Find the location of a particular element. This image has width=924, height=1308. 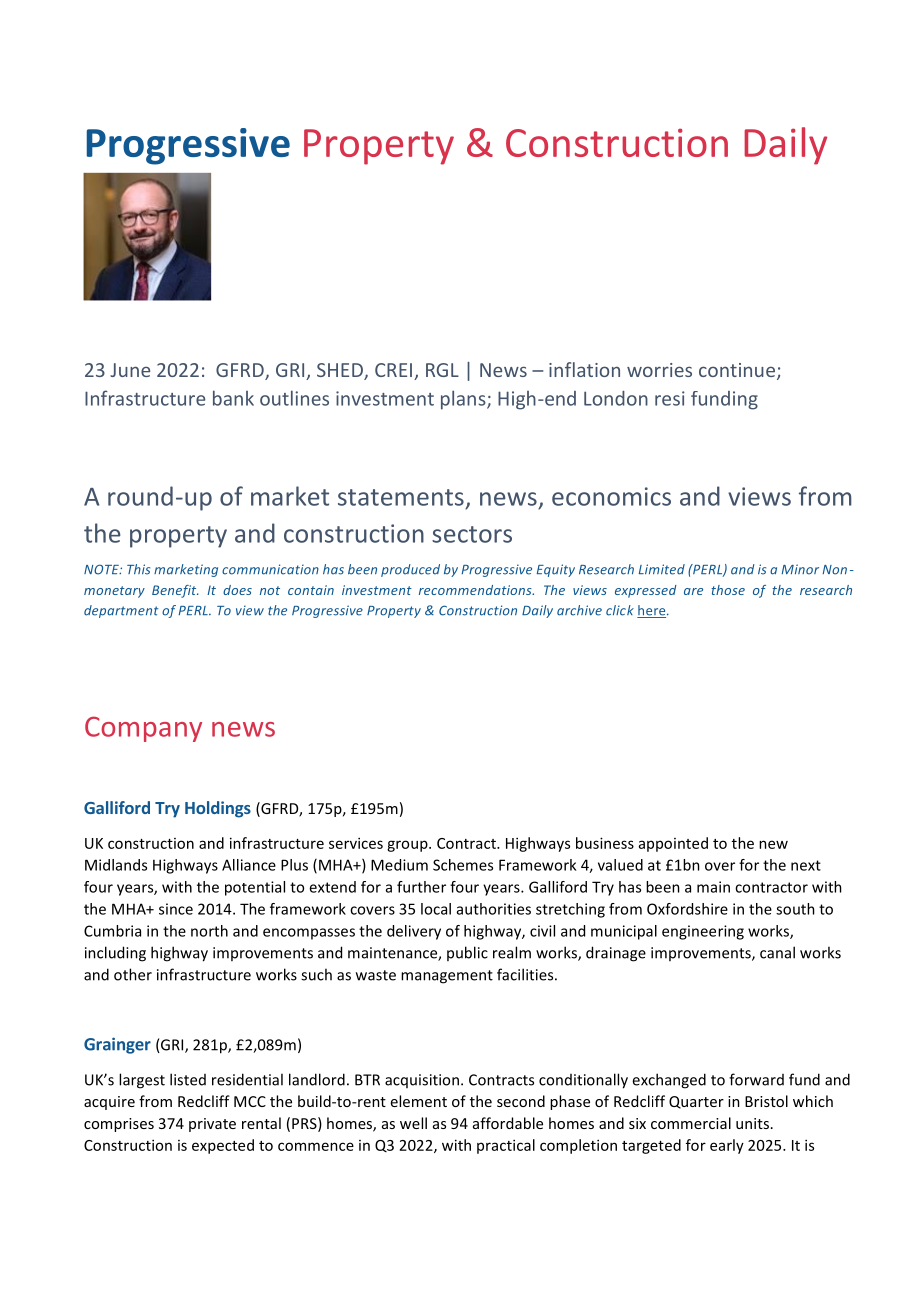

appointed is located at coordinates (673, 844).
